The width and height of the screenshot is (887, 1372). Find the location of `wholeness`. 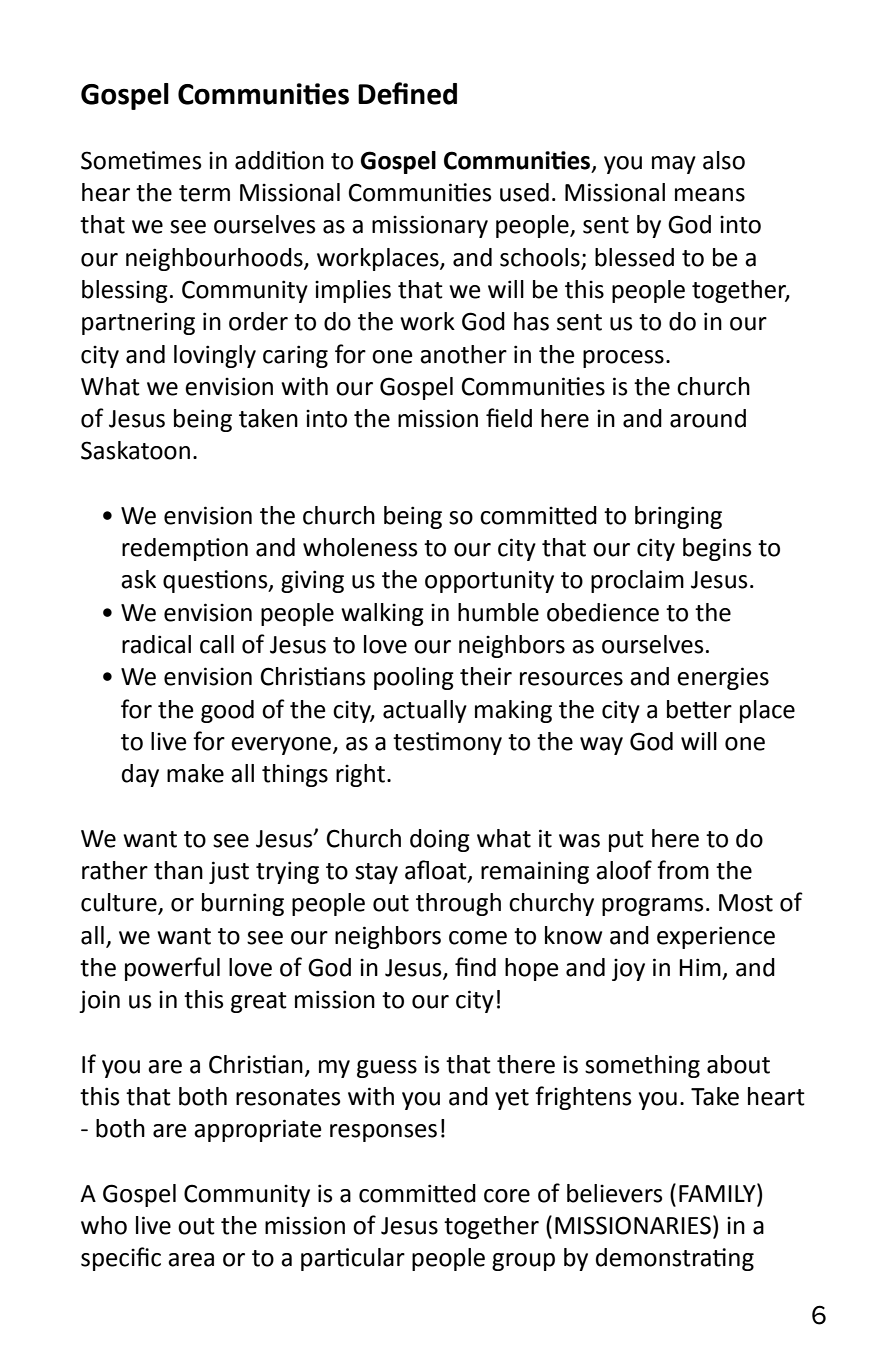

wholeness is located at coordinates (360, 547).
